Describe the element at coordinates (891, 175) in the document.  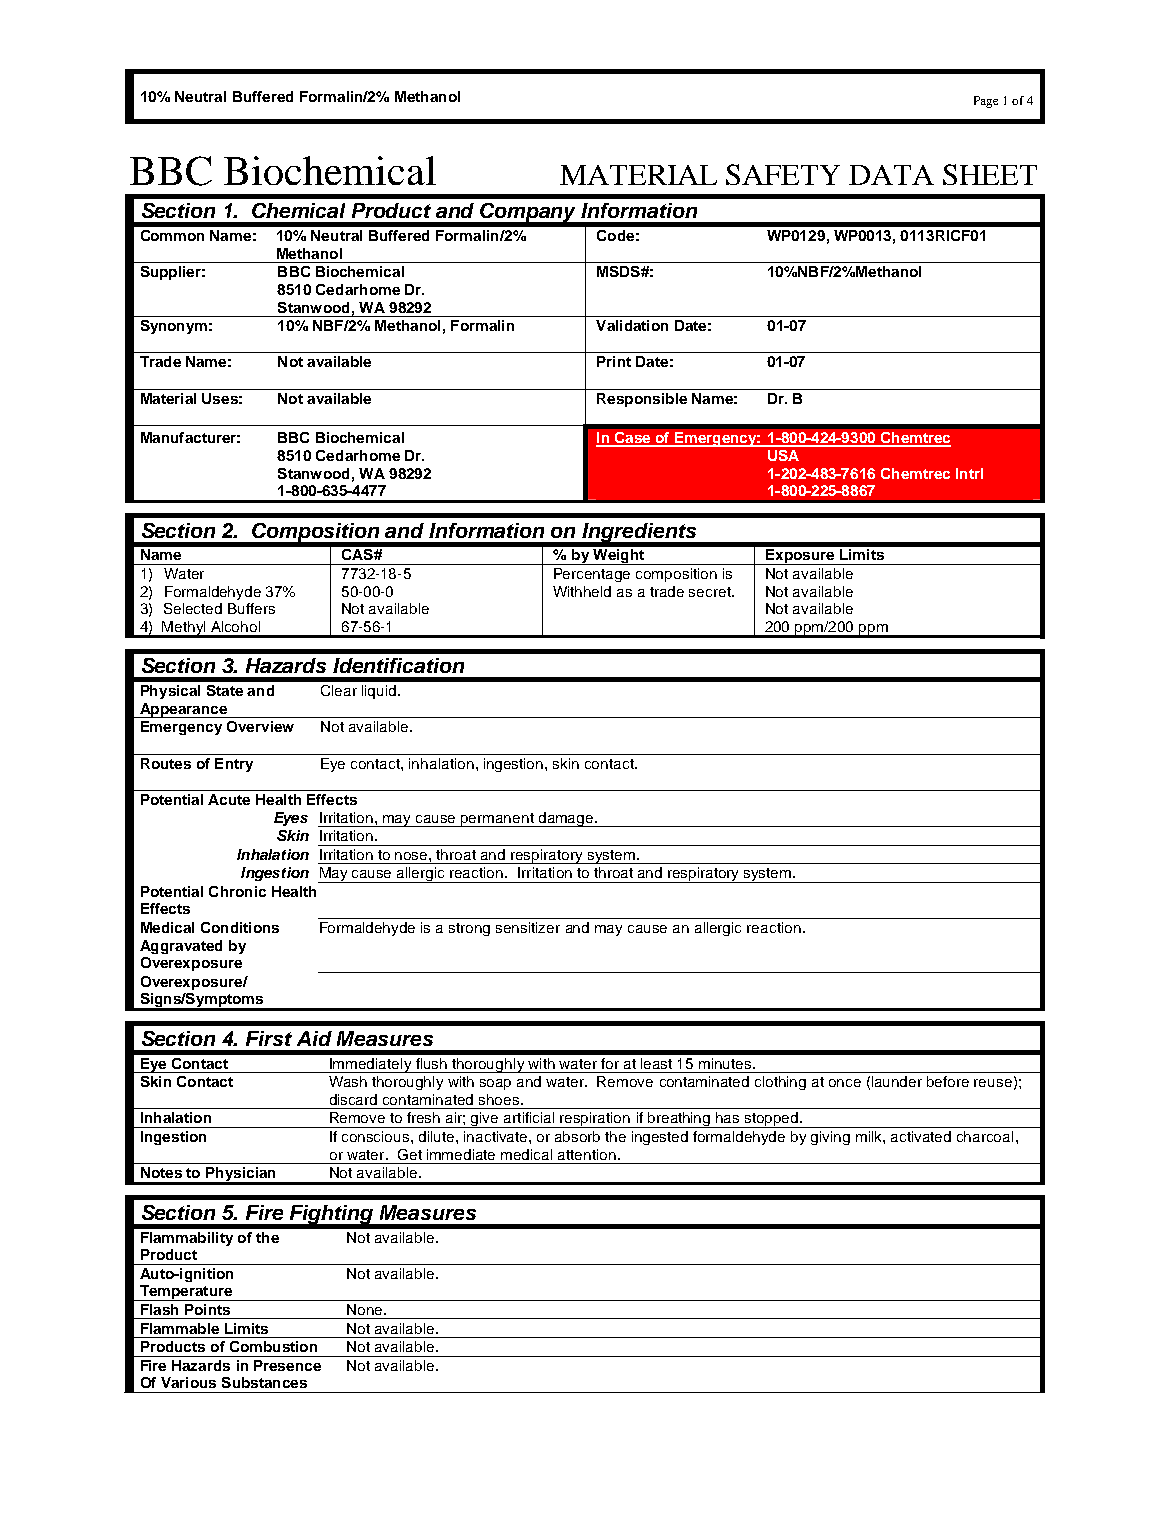
I see `DATA` at that location.
